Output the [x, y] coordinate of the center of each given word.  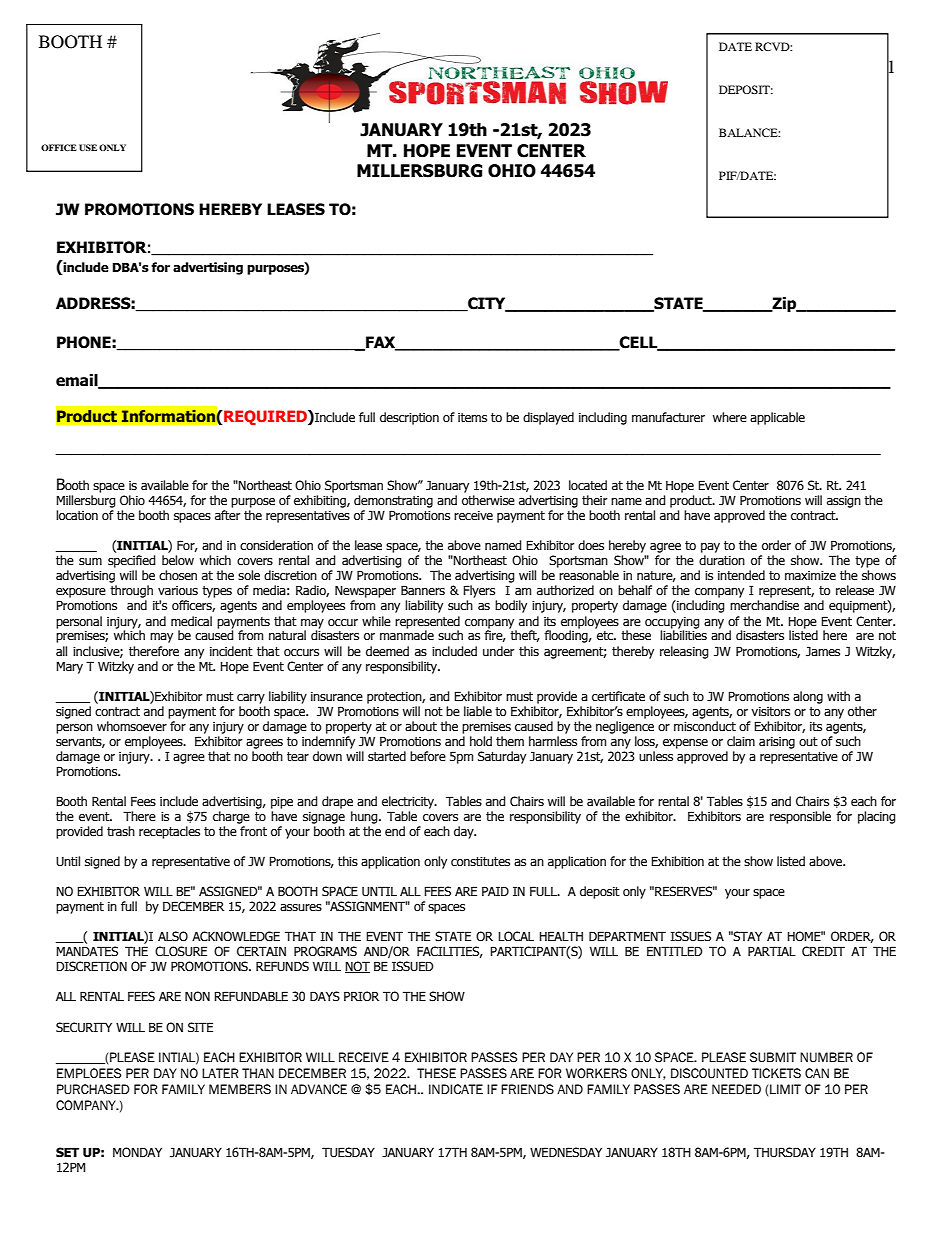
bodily [511, 606]
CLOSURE [181, 951]
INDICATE [456, 1089]
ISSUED [413, 966]
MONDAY [137, 1152]
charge [231, 817]
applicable [777, 418]
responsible [800, 817]
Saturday [502, 757]
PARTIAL [772, 951]
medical [191, 621]
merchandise [764, 605]
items [472, 418]
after [228, 515]
